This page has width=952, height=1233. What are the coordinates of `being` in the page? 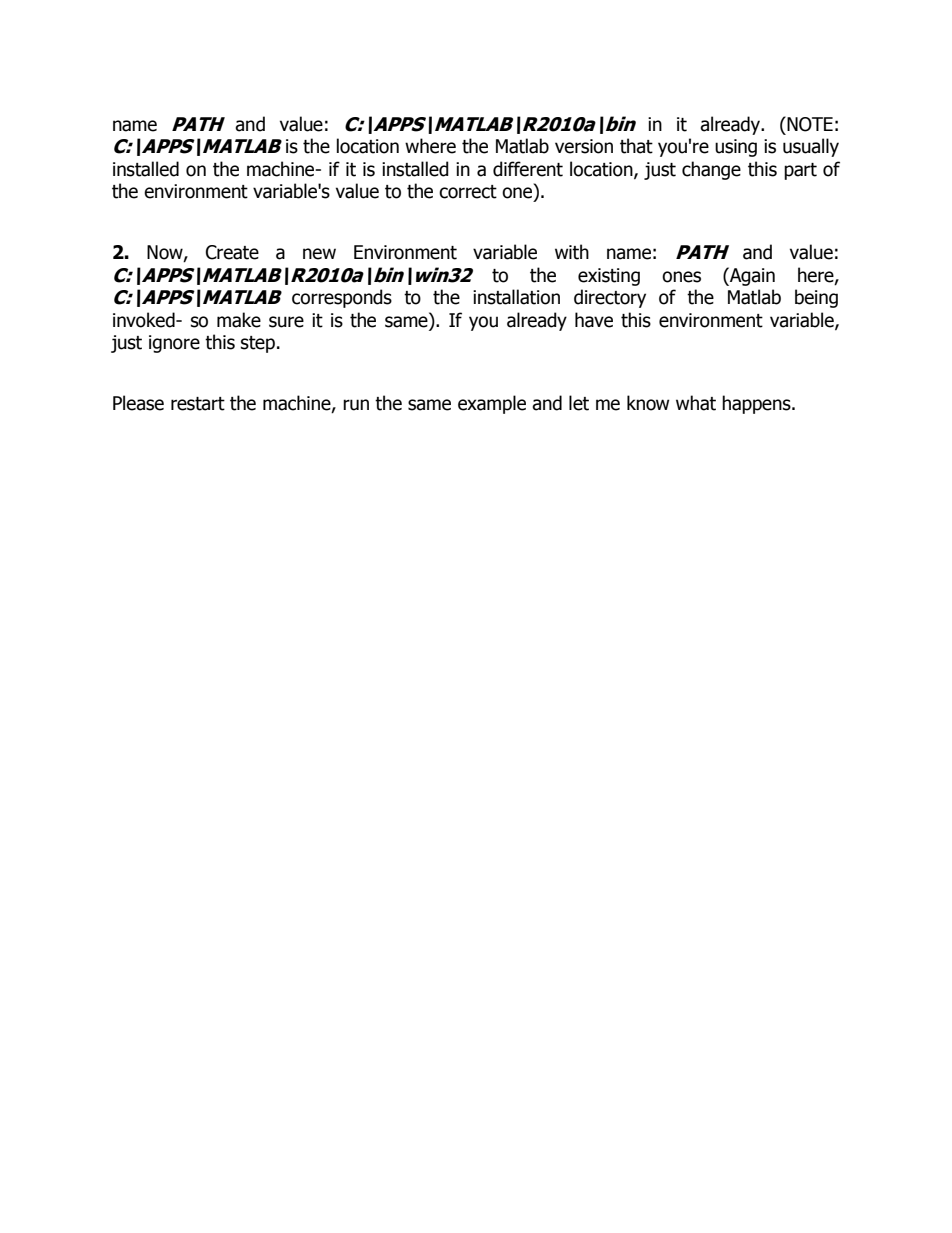 It's located at (816, 298).
